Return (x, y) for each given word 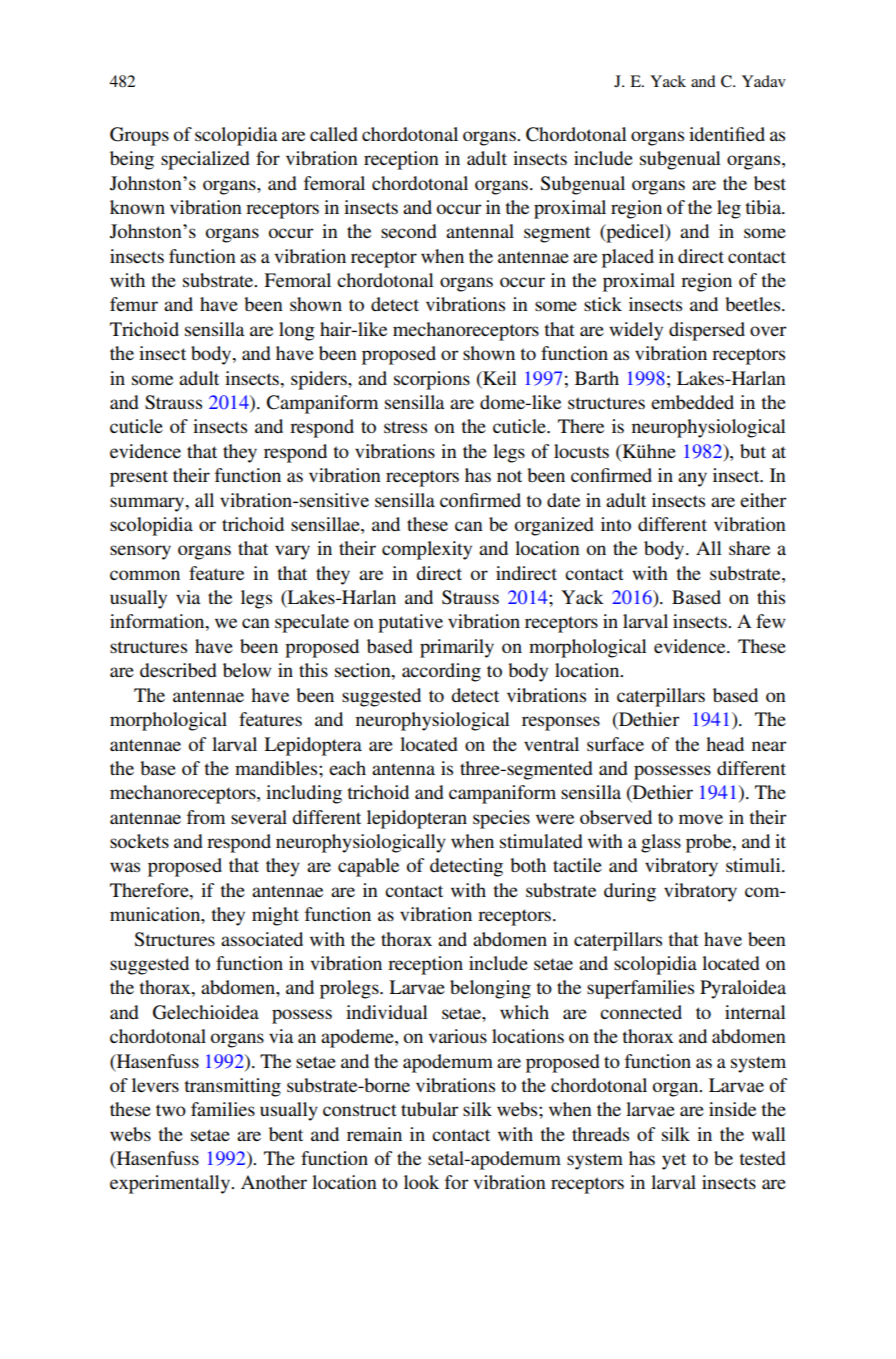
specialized (205, 160)
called (334, 134)
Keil (499, 378)
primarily (457, 648)
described (178, 670)
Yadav (764, 81)
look (421, 1182)
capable (368, 867)
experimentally (171, 1184)
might (275, 916)
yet (674, 1161)
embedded (692, 402)
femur (134, 304)
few (771, 621)
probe (710, 843)
